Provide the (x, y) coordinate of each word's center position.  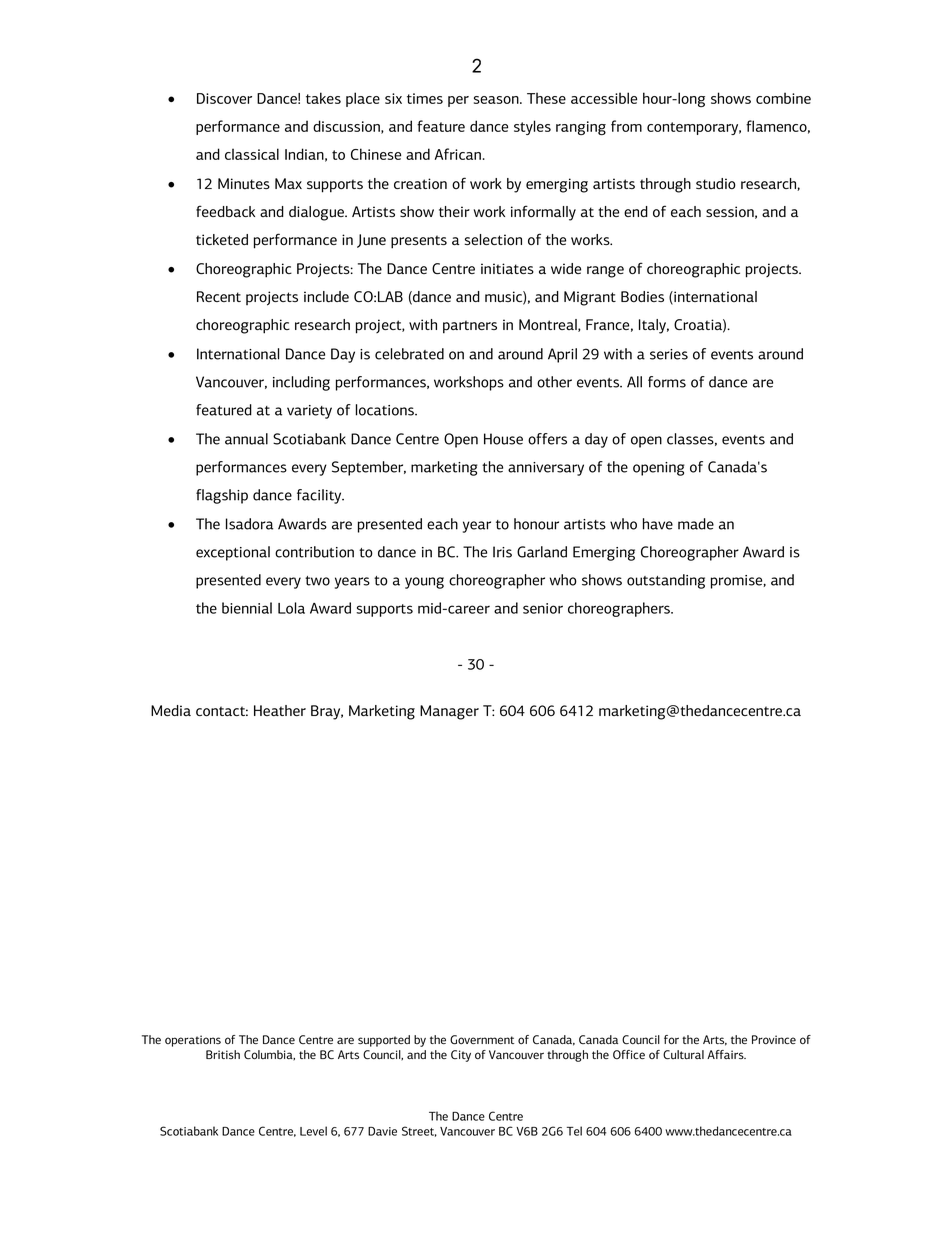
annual (246, 439)
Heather (280, 710)
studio (716, 184)
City (461, 1056)
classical (252, 154)
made (696, 524)
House (503, 439)
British (223, 1054)
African (458, 154)
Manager (449, 712)
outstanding (666, 581)
